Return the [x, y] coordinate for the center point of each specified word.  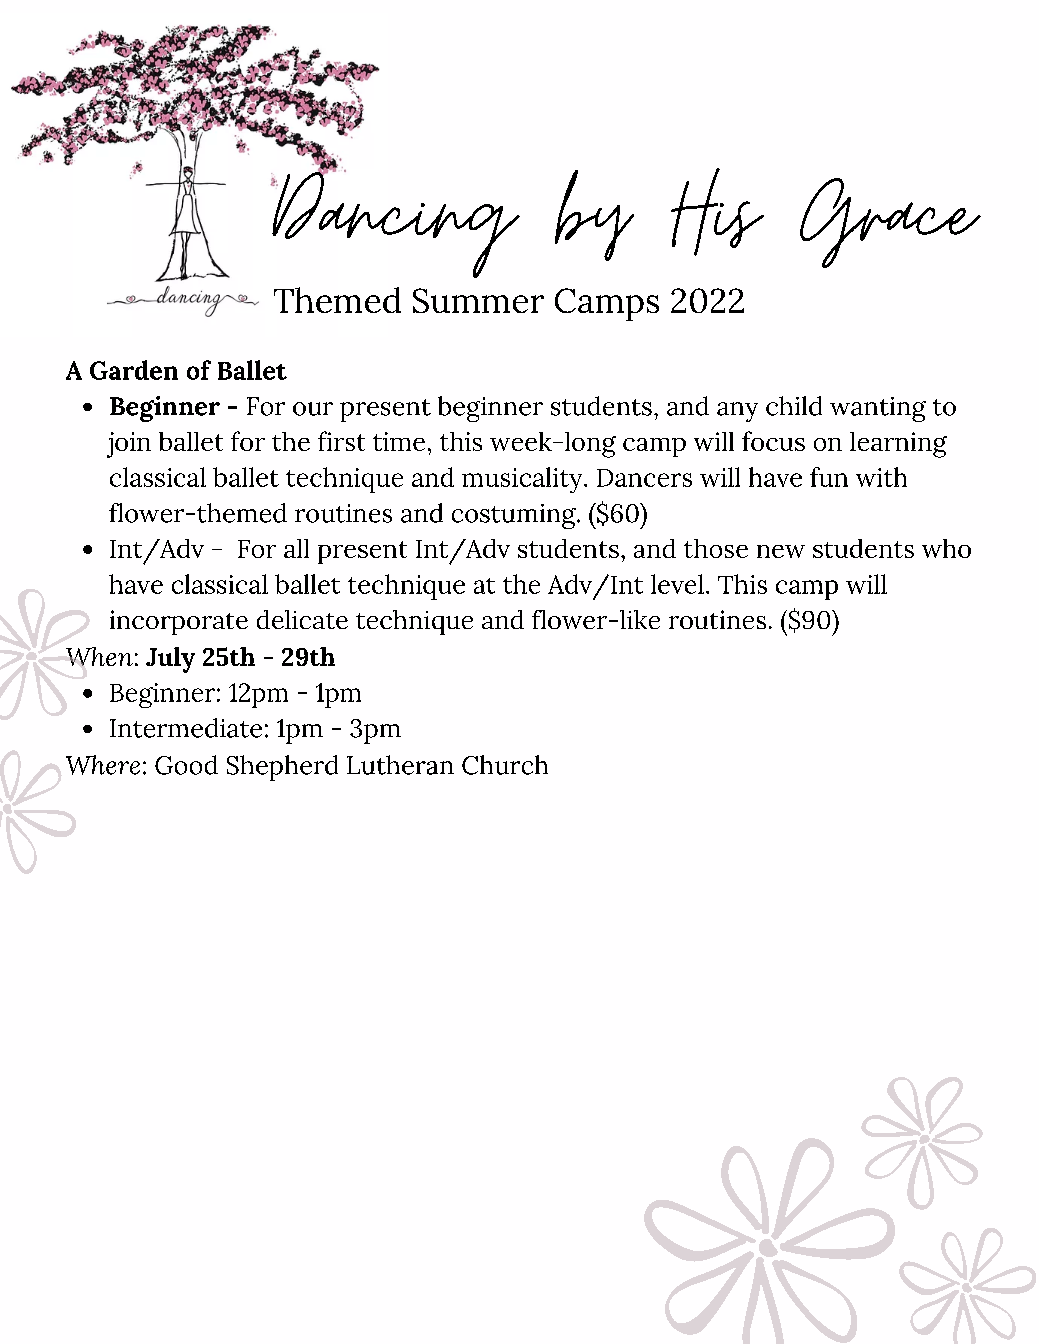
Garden [134, 370]
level [677, 584]
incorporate [179, 622]
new [781, 551]
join [129, 445]
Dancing [395, 223]
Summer [478, 300]
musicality [523, 480]
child [794, 406]
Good [186, 765]
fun [829, 477]
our [313, 409]
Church [505, 765]
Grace [890, 223]
